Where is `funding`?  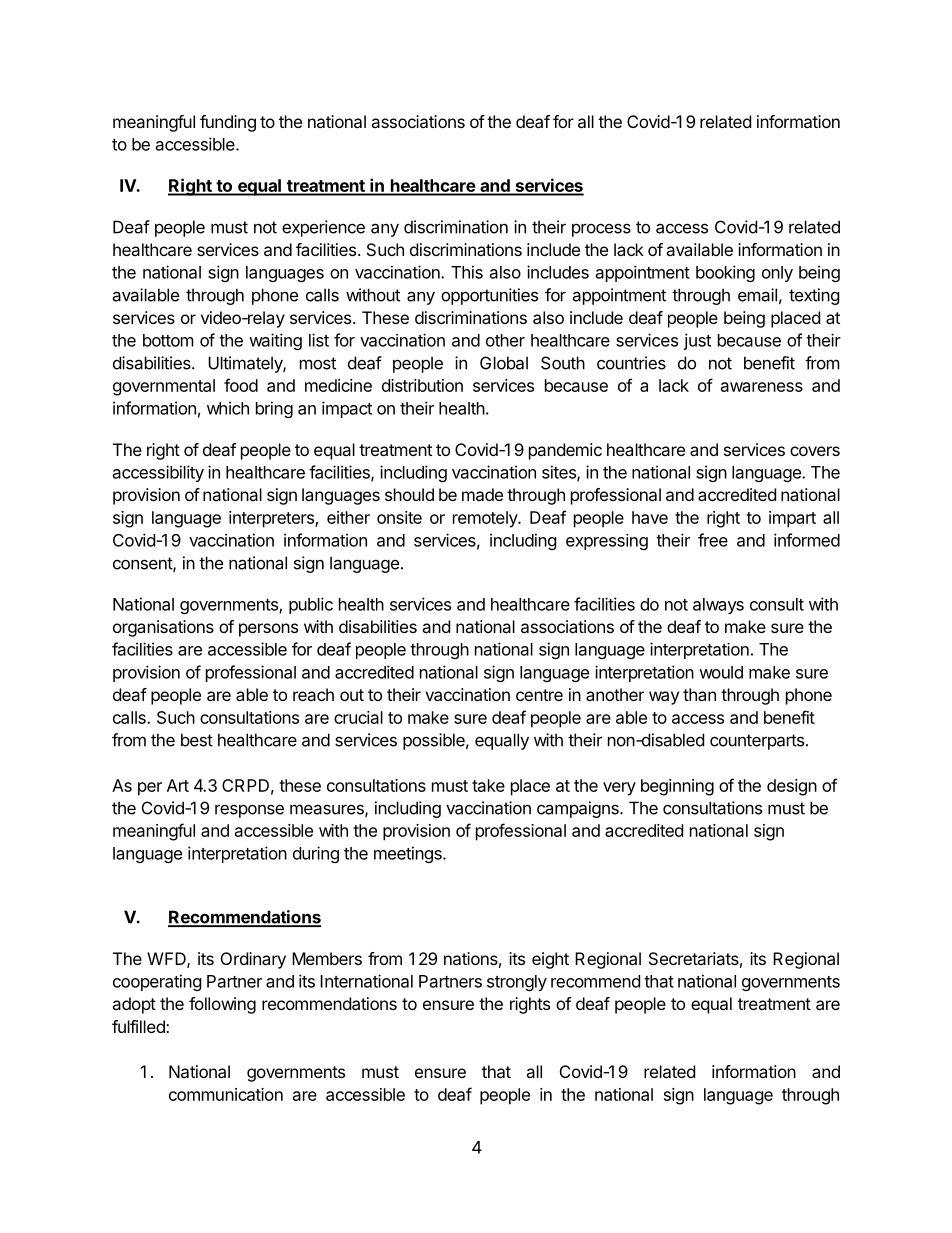
funding is located at coordinates (228, 123).
